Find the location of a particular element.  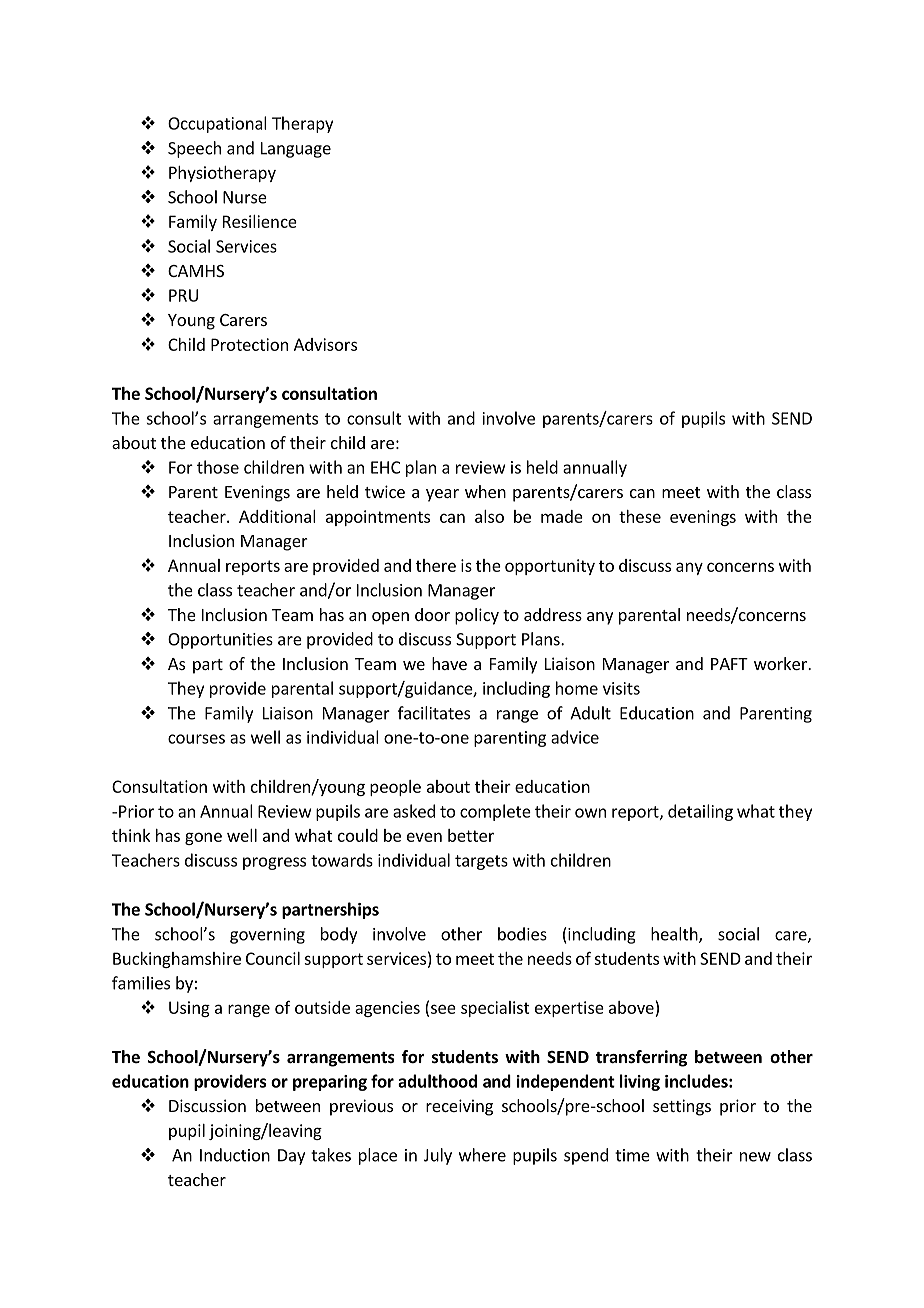

worker is located at coordinates (781, 663).
